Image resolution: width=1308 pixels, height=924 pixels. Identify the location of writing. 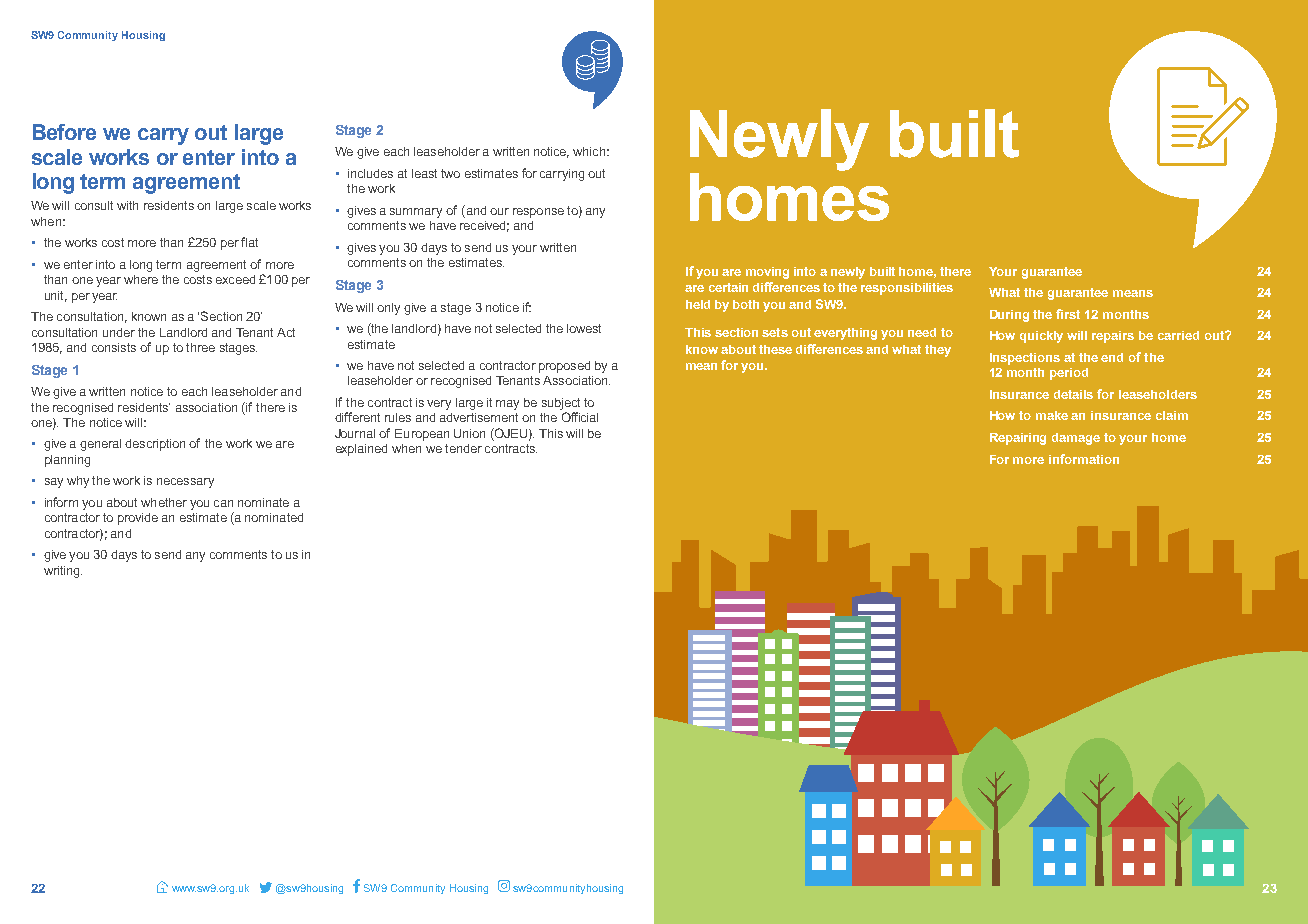
(63, 572).
